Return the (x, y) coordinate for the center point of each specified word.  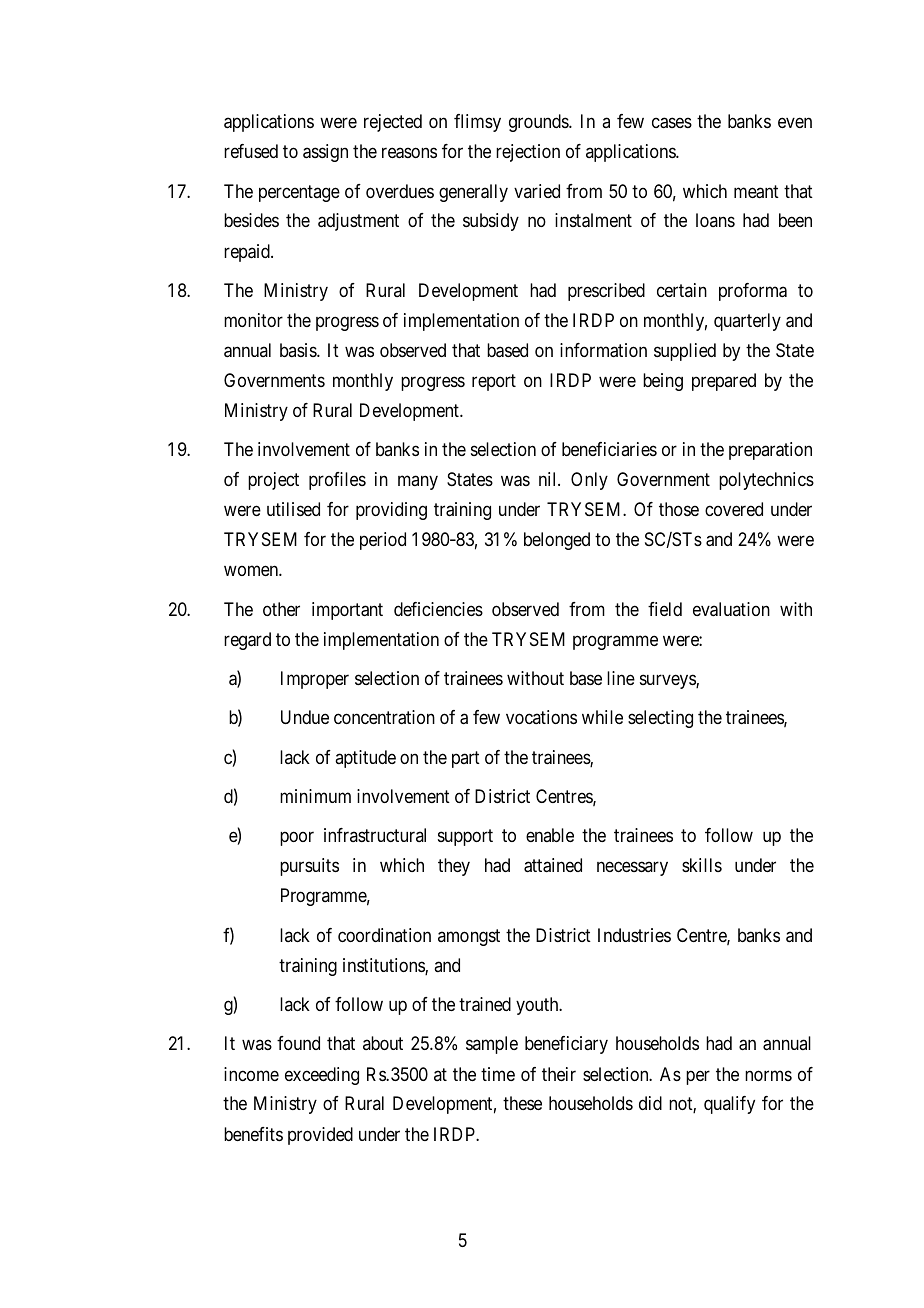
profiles (337, 481)
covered (734, 509)
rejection (528, 153)
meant (756, 192)
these (522, 1103)
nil (549, 479)
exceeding (322, 1076)
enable (550, 835)
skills (702, 865)
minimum (315, 796)
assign (325, 153)
